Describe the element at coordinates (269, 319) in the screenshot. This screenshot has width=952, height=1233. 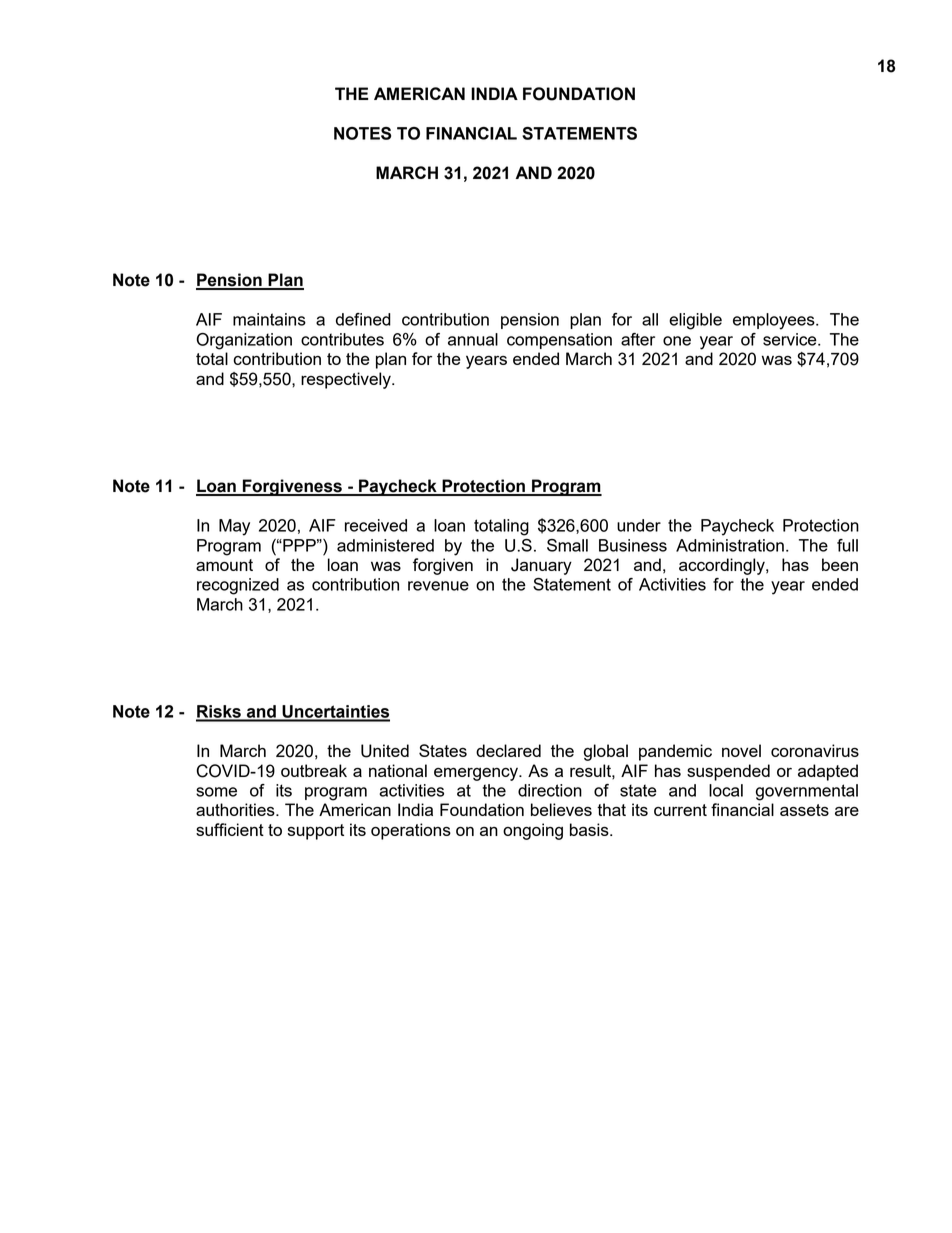
I see `maintains` at that location.
